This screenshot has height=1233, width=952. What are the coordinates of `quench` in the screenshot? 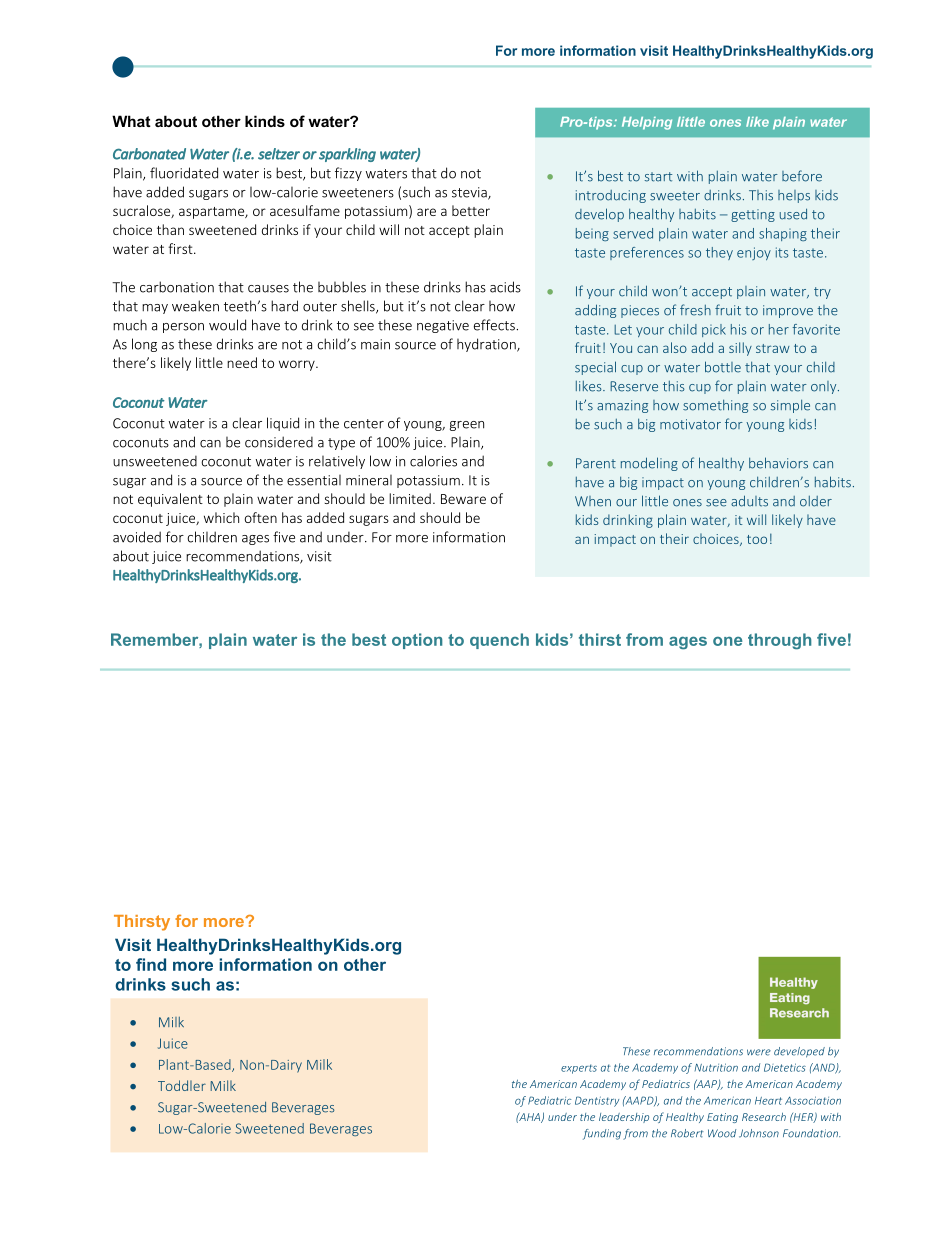 It's located at (499, 641).
